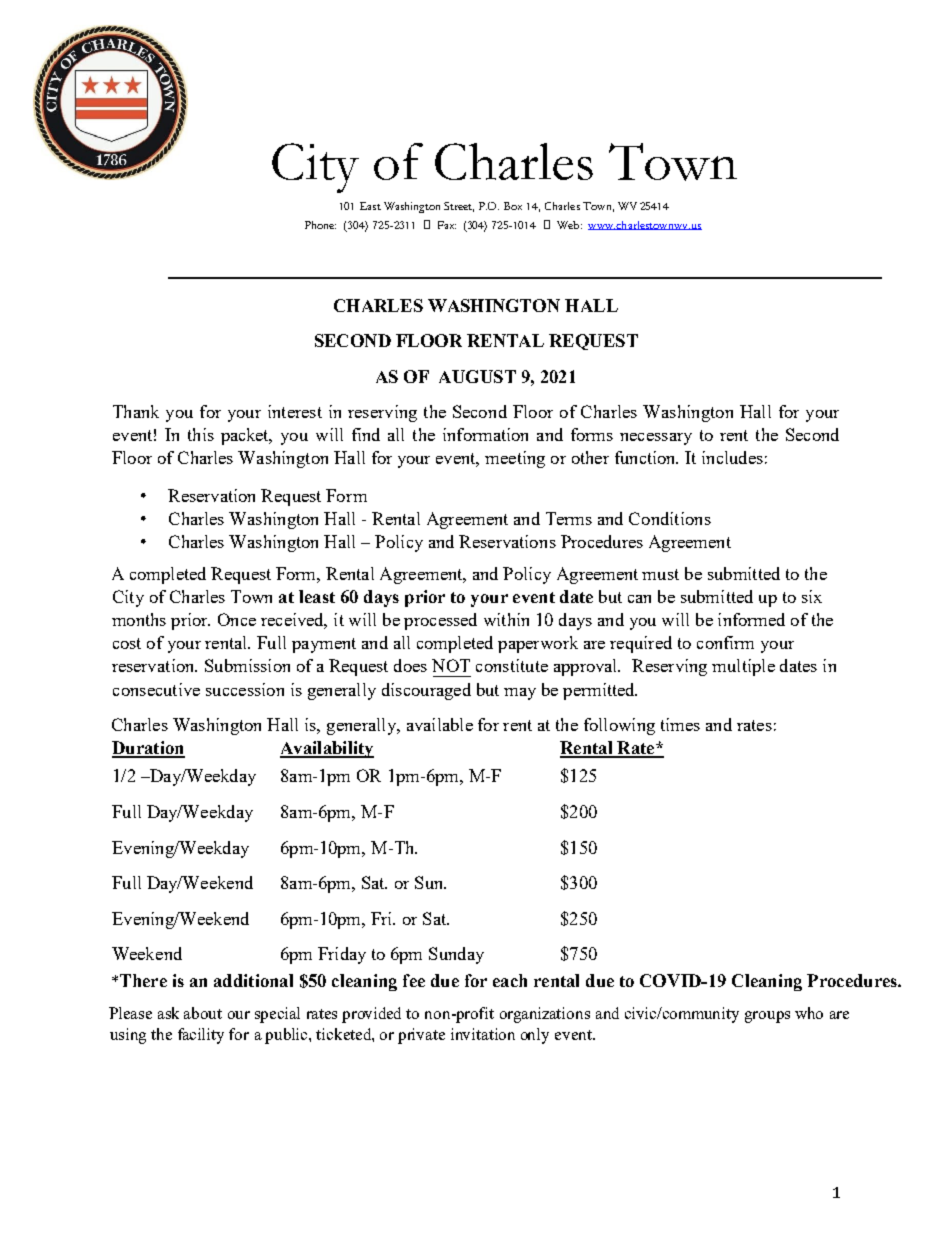 This screenshot has height=1233, width=952. Describe the element at coordinates (513, 206) in the screenshot. I see `Box` at that location.
